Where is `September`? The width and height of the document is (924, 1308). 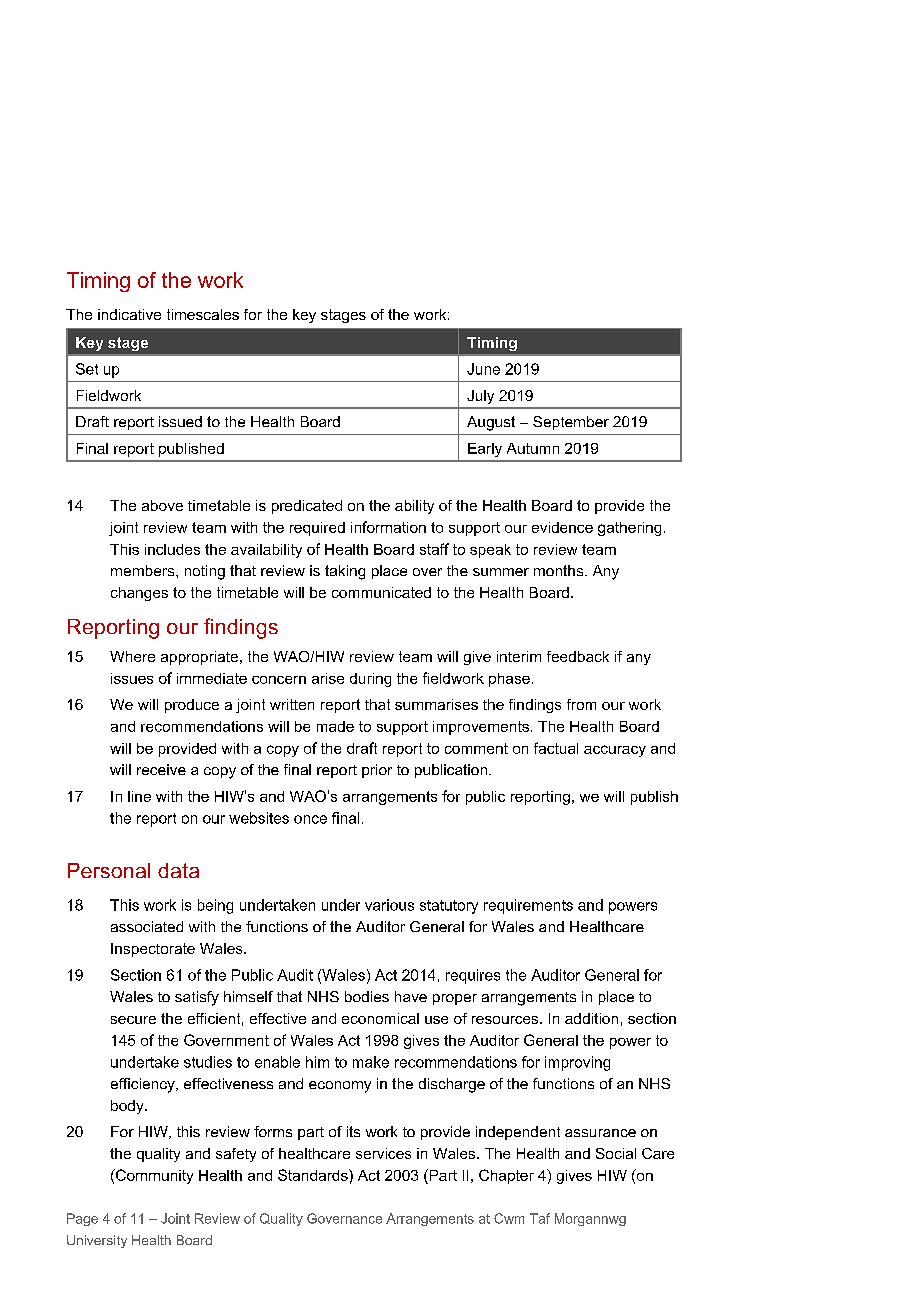 September is located at coordinates (571, 423).
